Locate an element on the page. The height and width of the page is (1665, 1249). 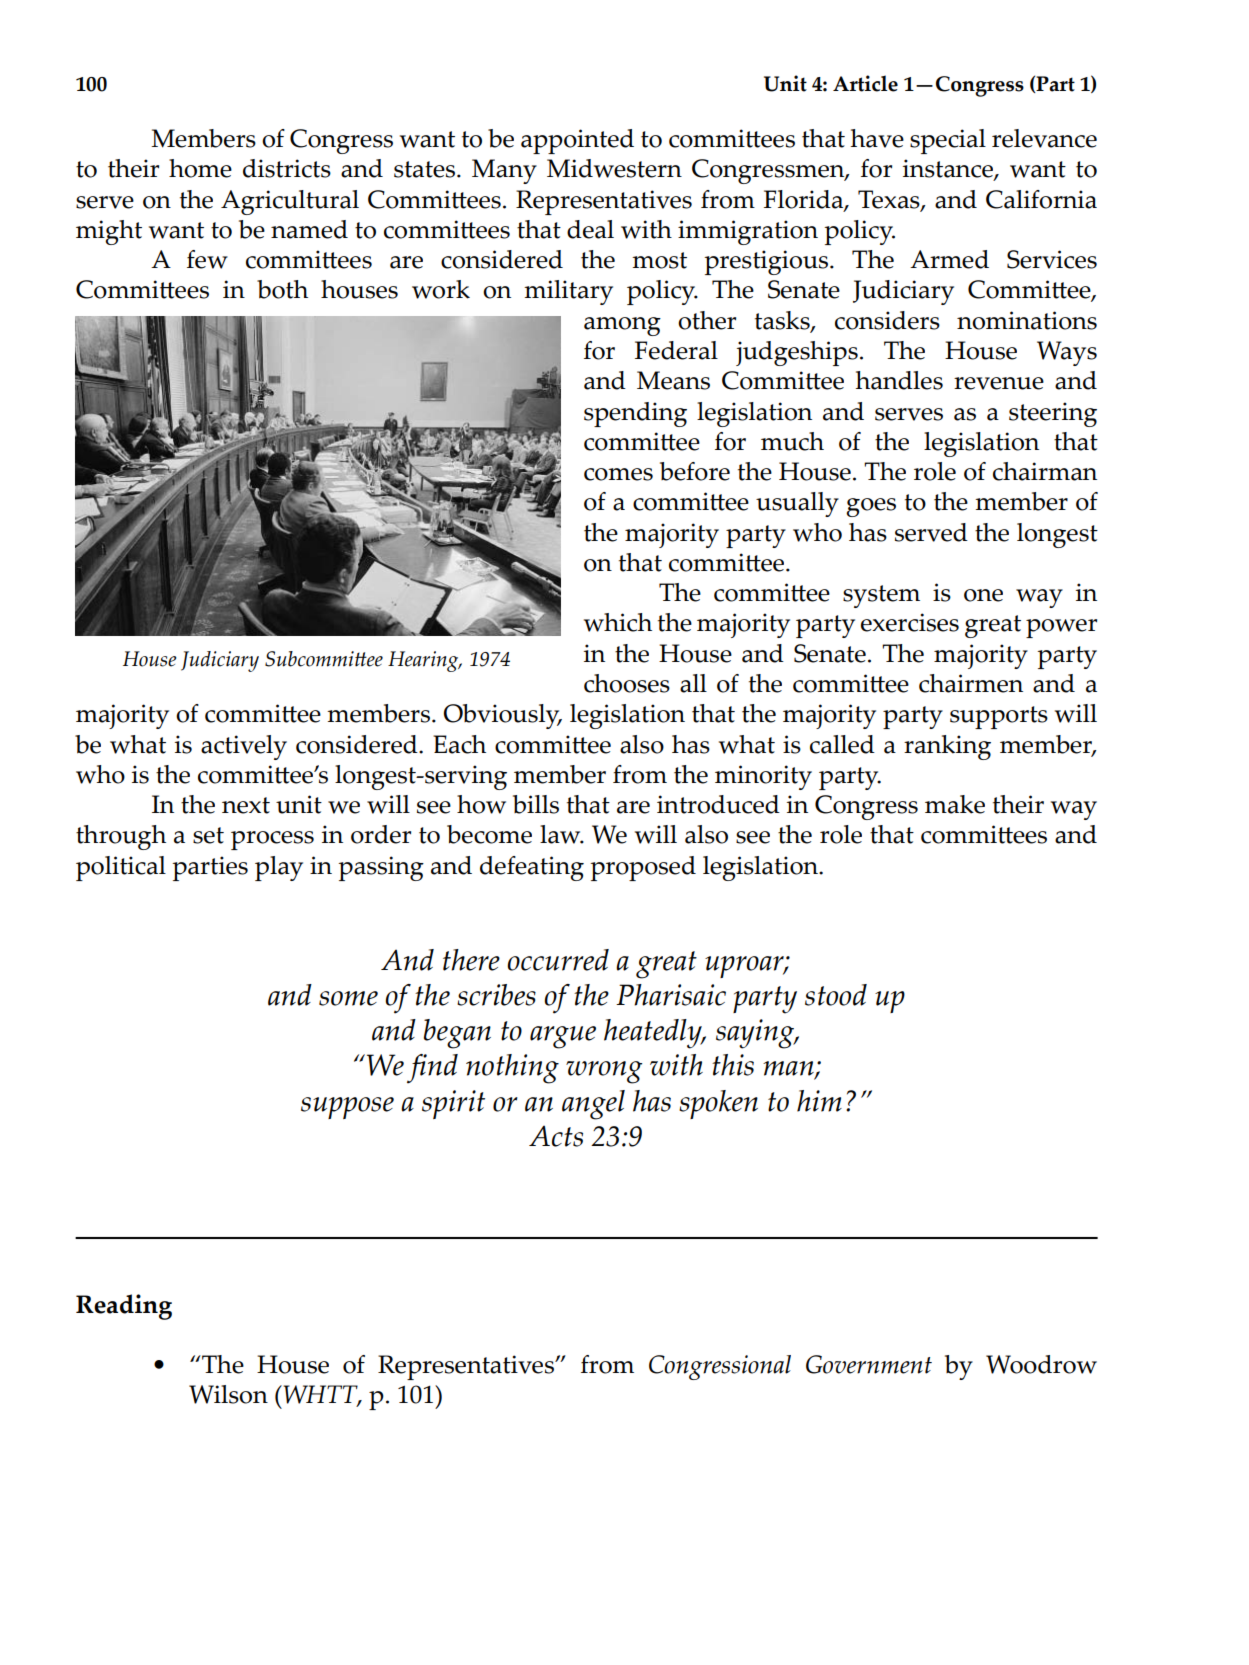
comes is located at coordinates (618, 474).
